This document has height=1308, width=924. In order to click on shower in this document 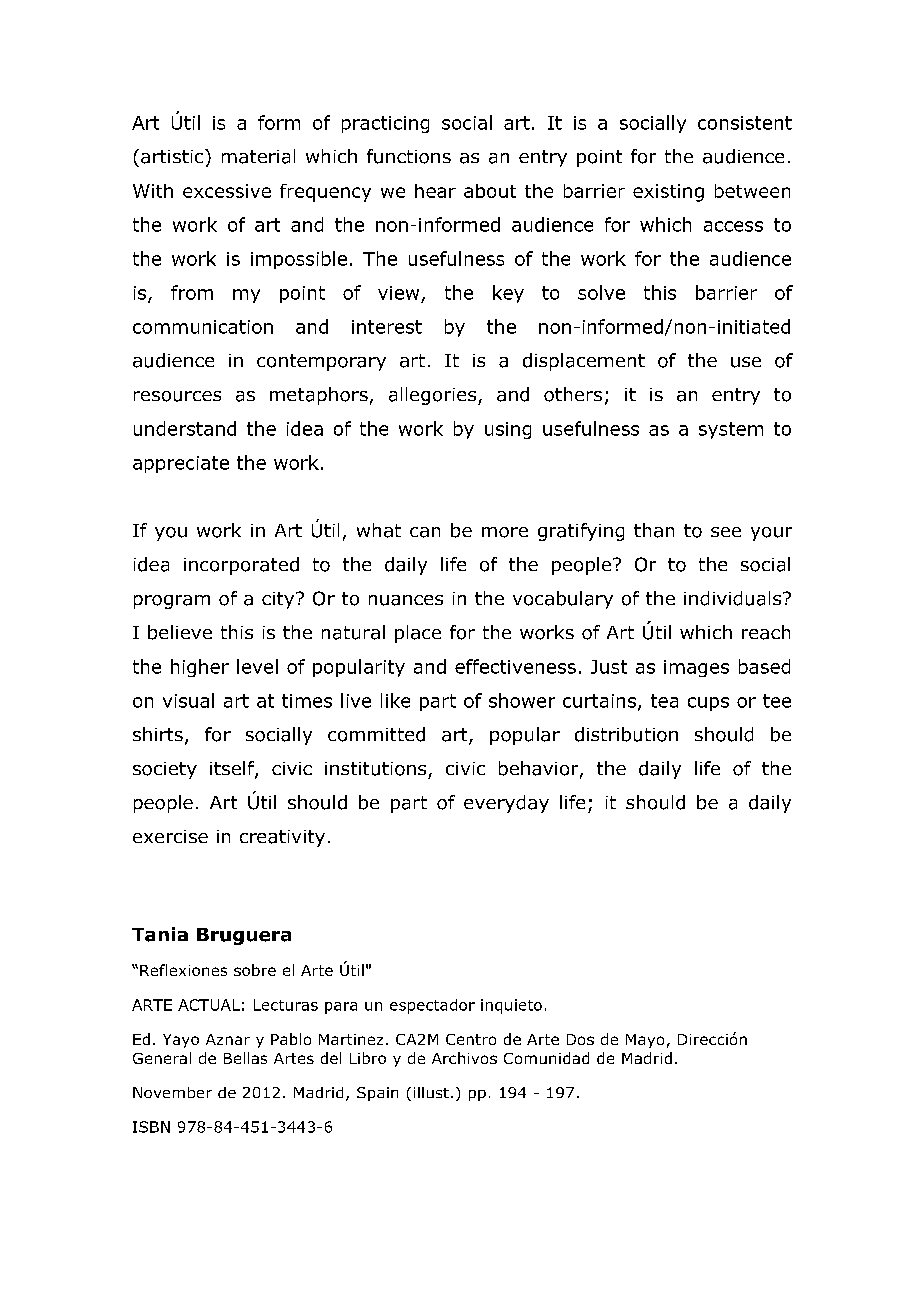, I will do `click(522, 700)`.
